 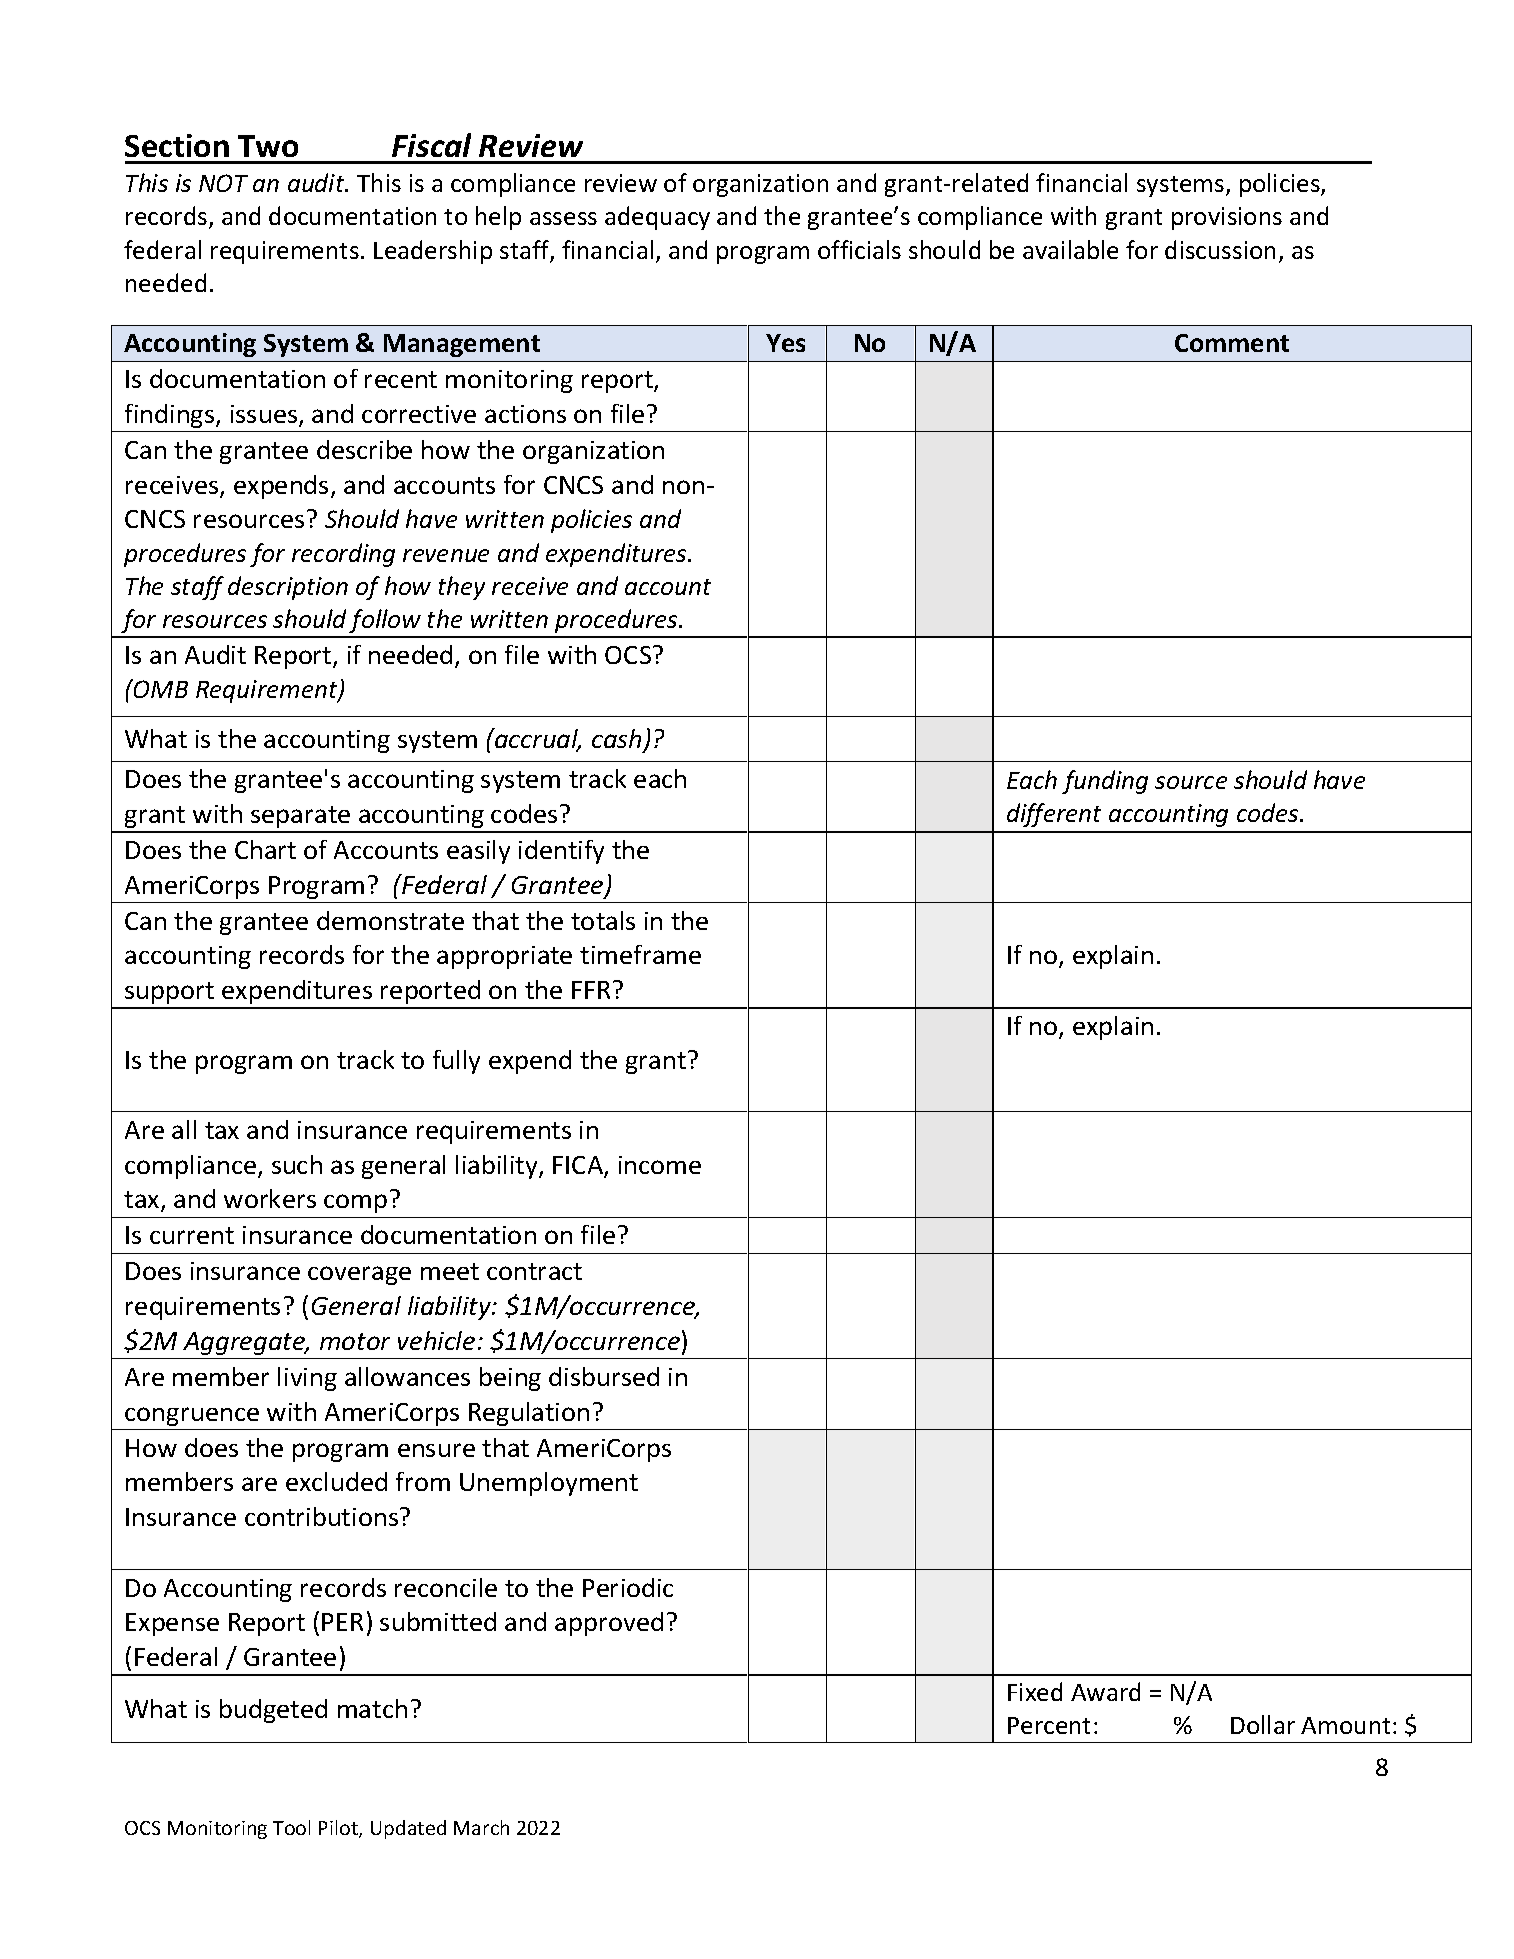 I want to click on provisions, so click(x=1227, y=218).
